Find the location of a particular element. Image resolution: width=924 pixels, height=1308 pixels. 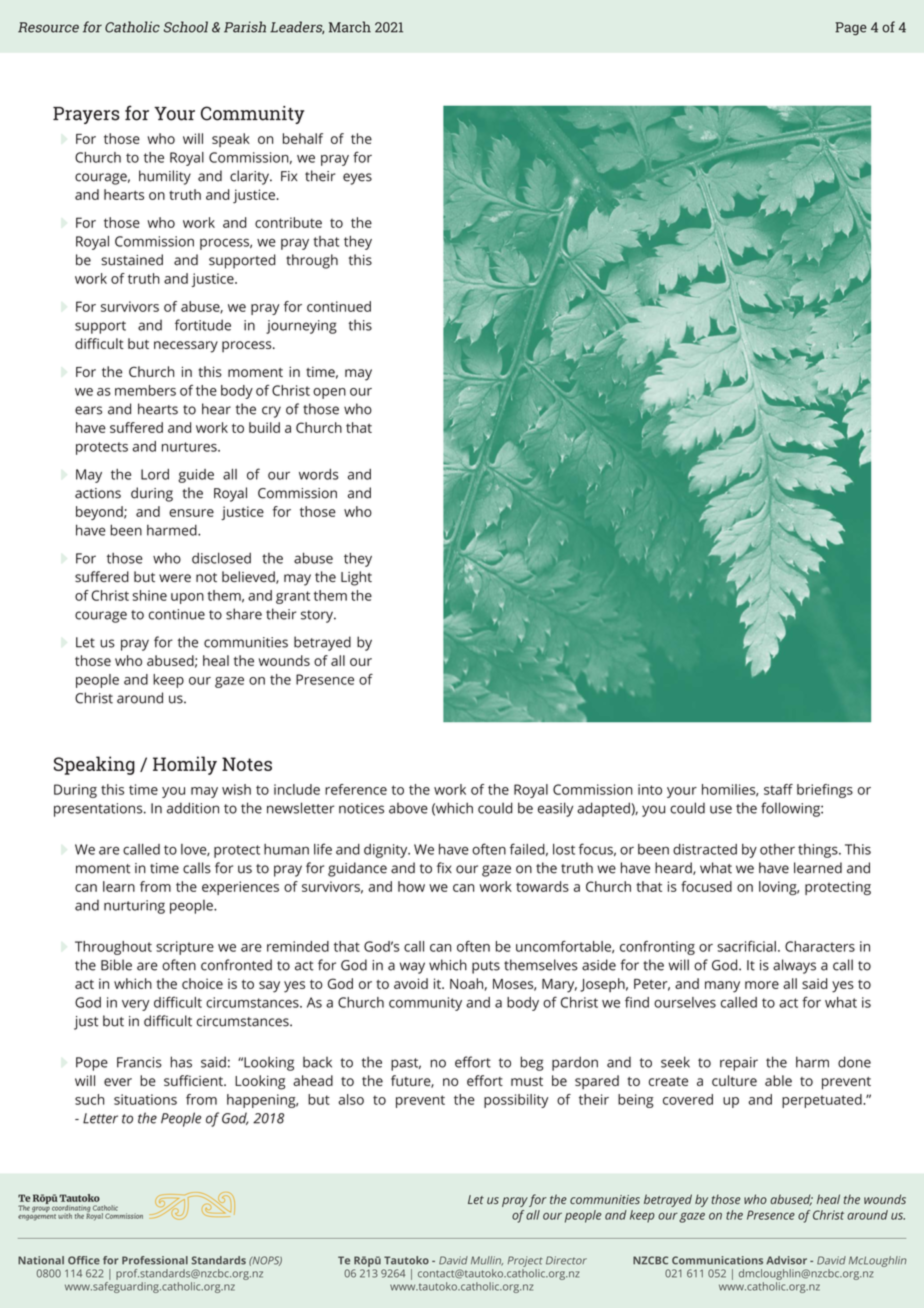

Advisor is located at coordinates (786, 1260).
